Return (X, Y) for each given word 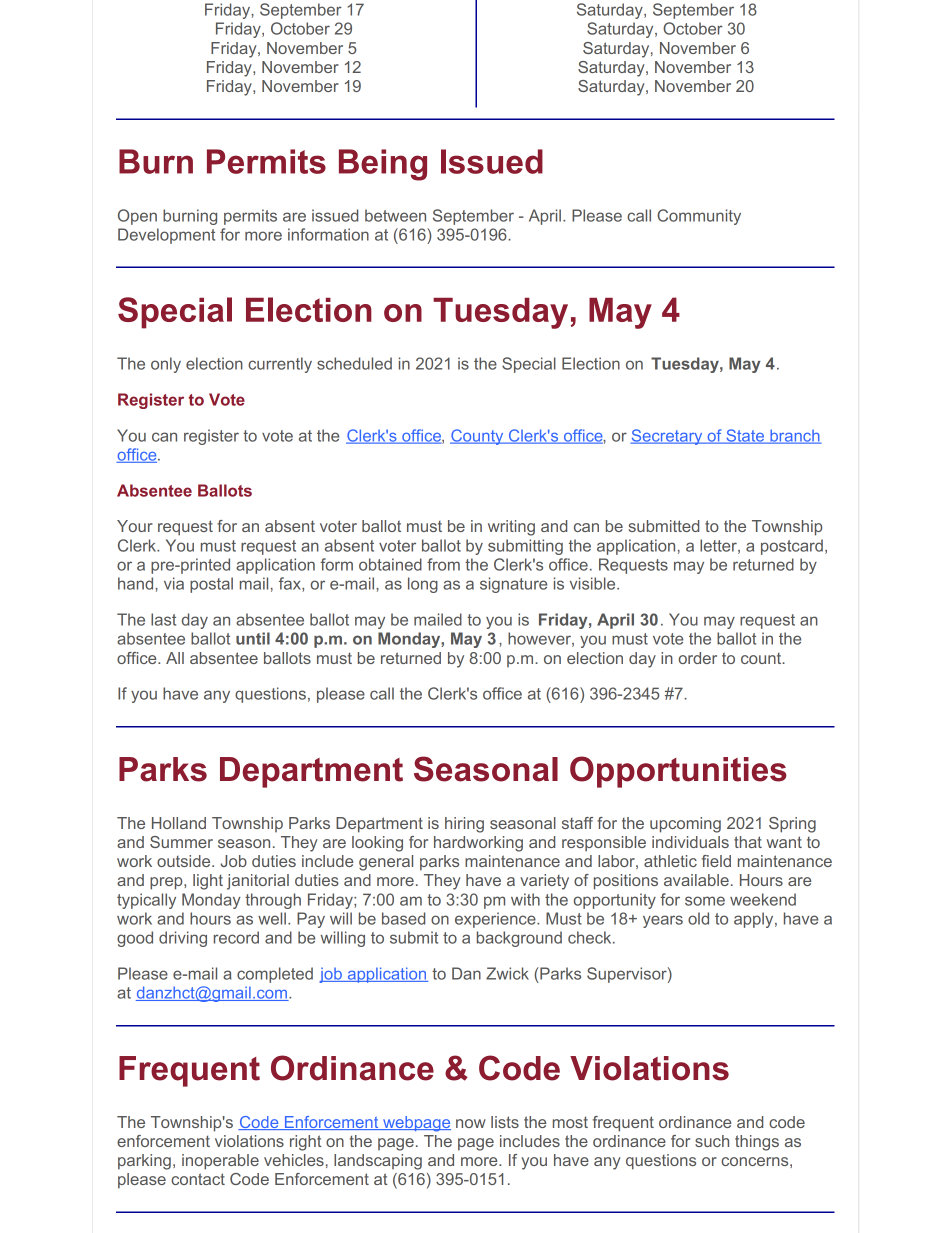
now (471, 1123)
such (712, 1141)
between (395, 215)
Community (699, 217)
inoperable (220, 1162)
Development (166, 236)
